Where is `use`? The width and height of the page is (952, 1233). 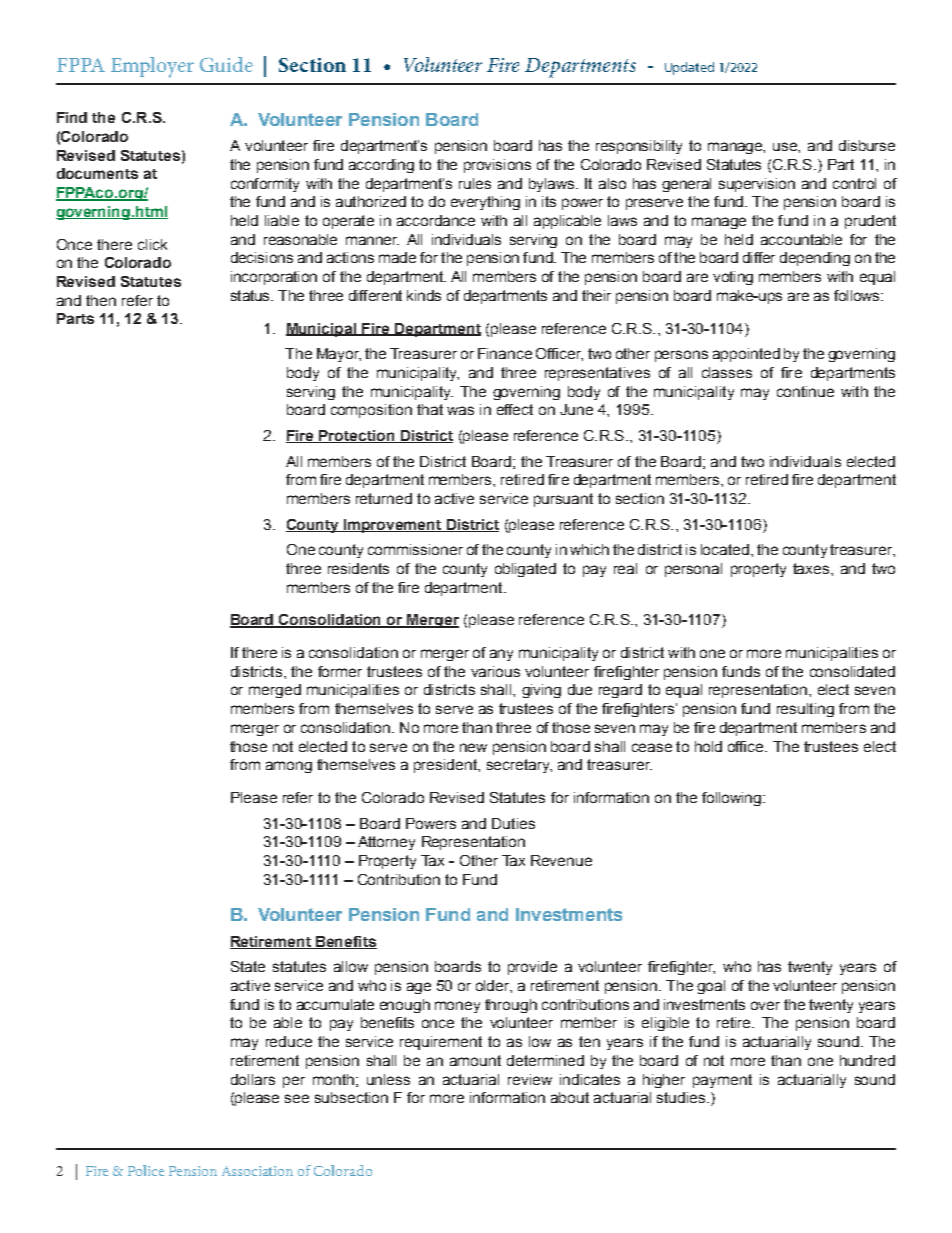 use is located at coordinates (786, 146).
